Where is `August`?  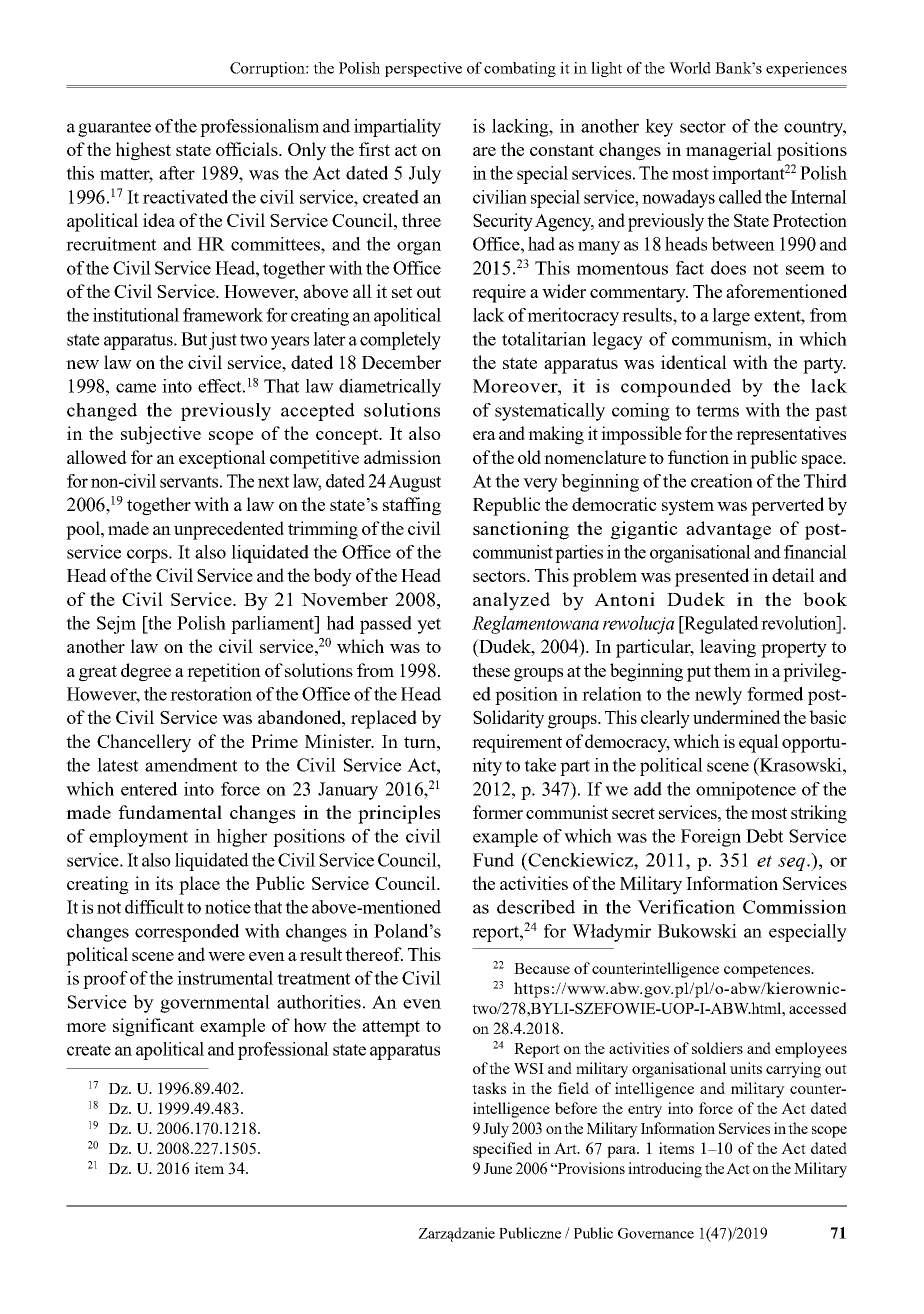 August is located at coordinates (414, 483).
